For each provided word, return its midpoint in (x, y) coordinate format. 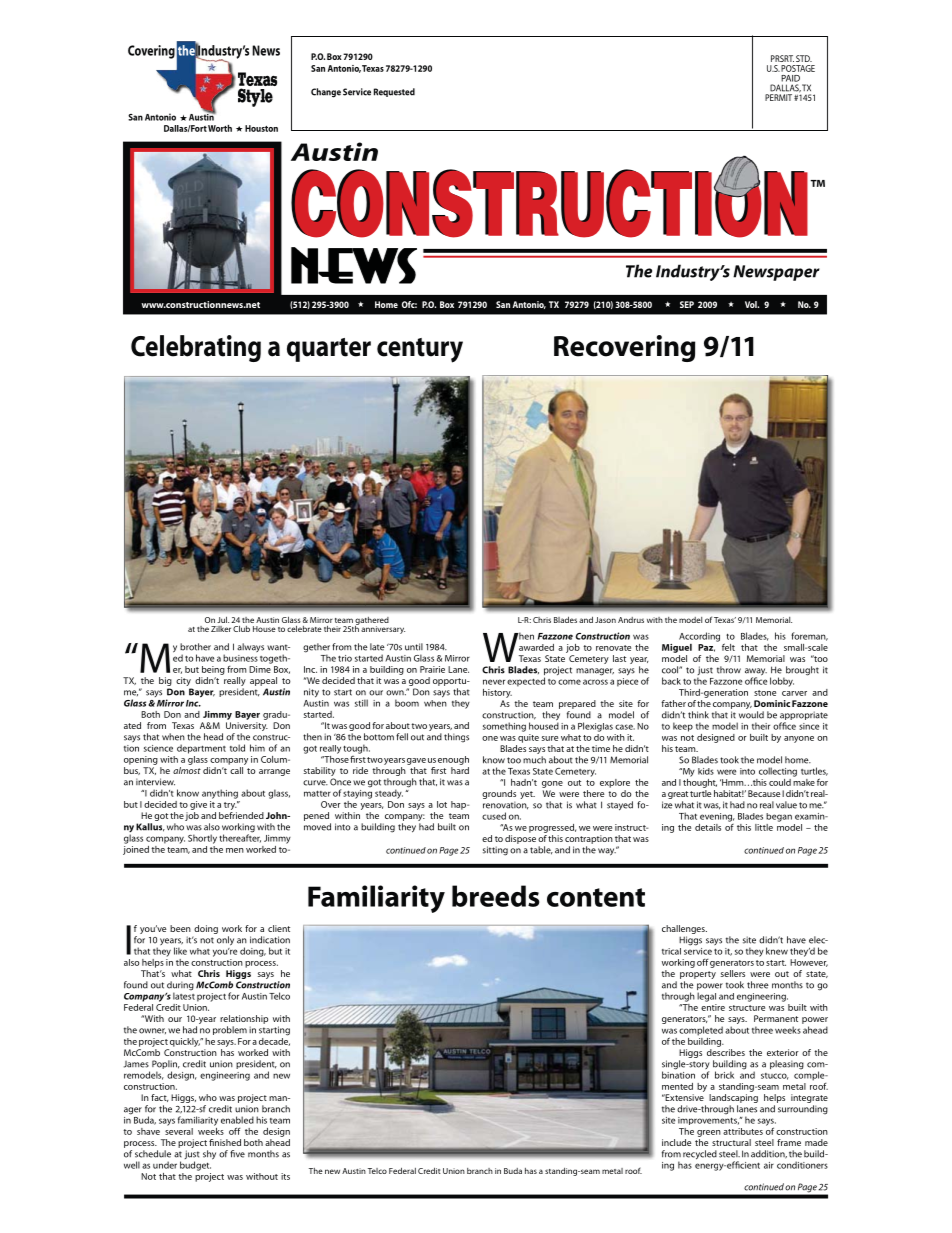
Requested (394, 92)
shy (209, 1155)
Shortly (202, 839)
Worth (220, 128)
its (285, 1176)
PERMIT (778, 97)
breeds (496, 896)
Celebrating (196, 348)
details (708, 827)
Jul (223, 620)
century (420, 350)
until (414, 647)
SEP (687, 304)
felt (728, 647)
